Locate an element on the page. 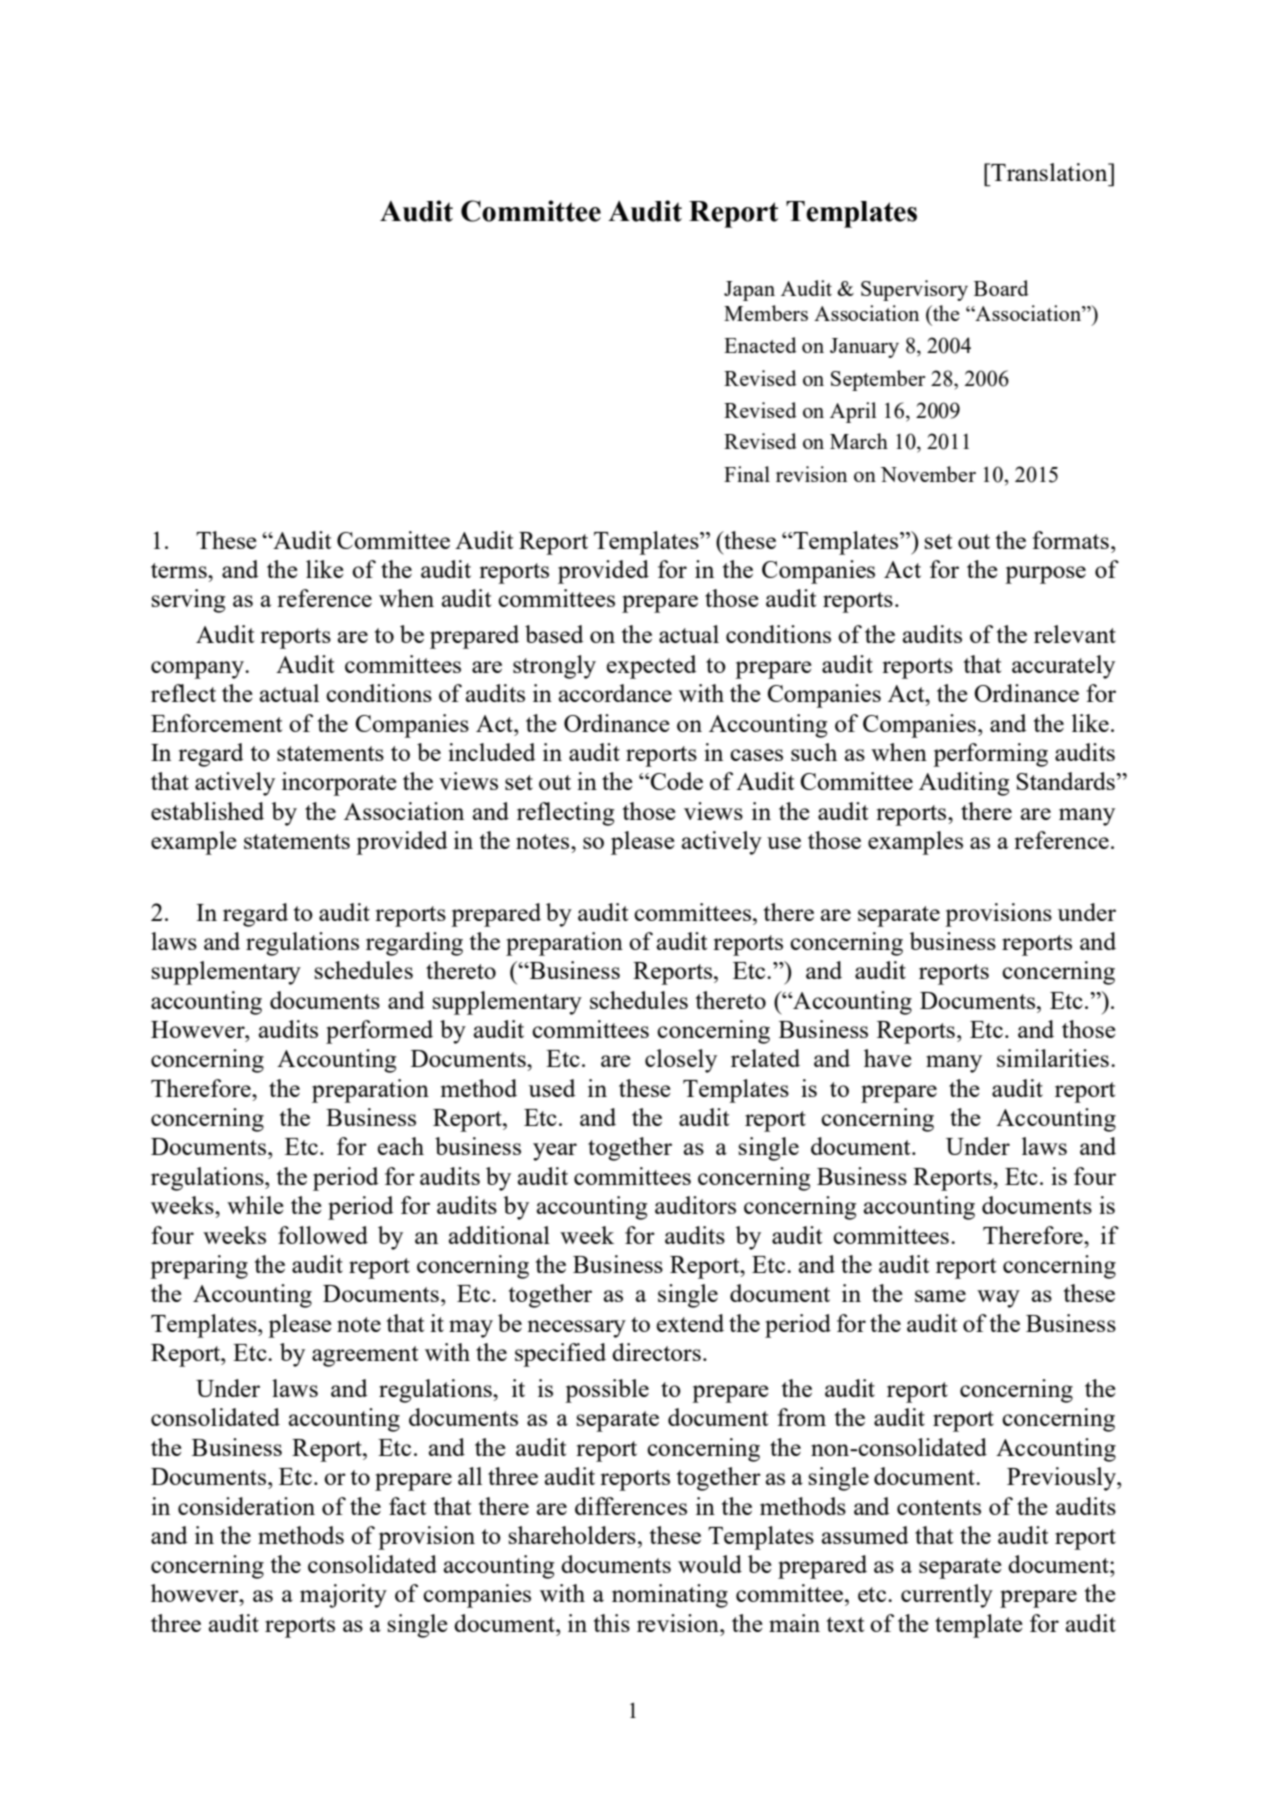 Image resolution: width=1267 pixels, height=1793 pixels. serving is located at coordinates (188, 601).
